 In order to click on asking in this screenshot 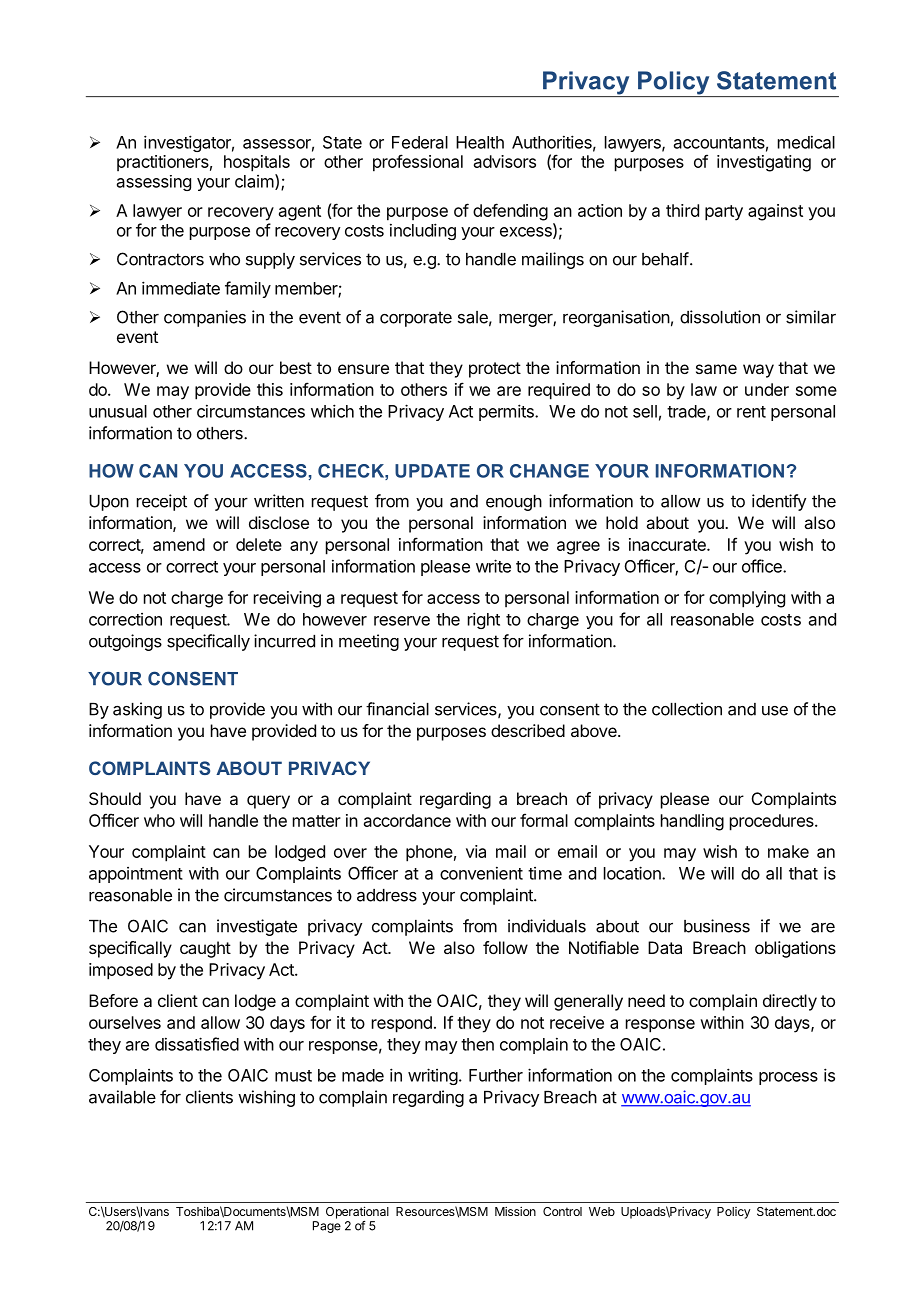, I will do `click(137, 710)`.
